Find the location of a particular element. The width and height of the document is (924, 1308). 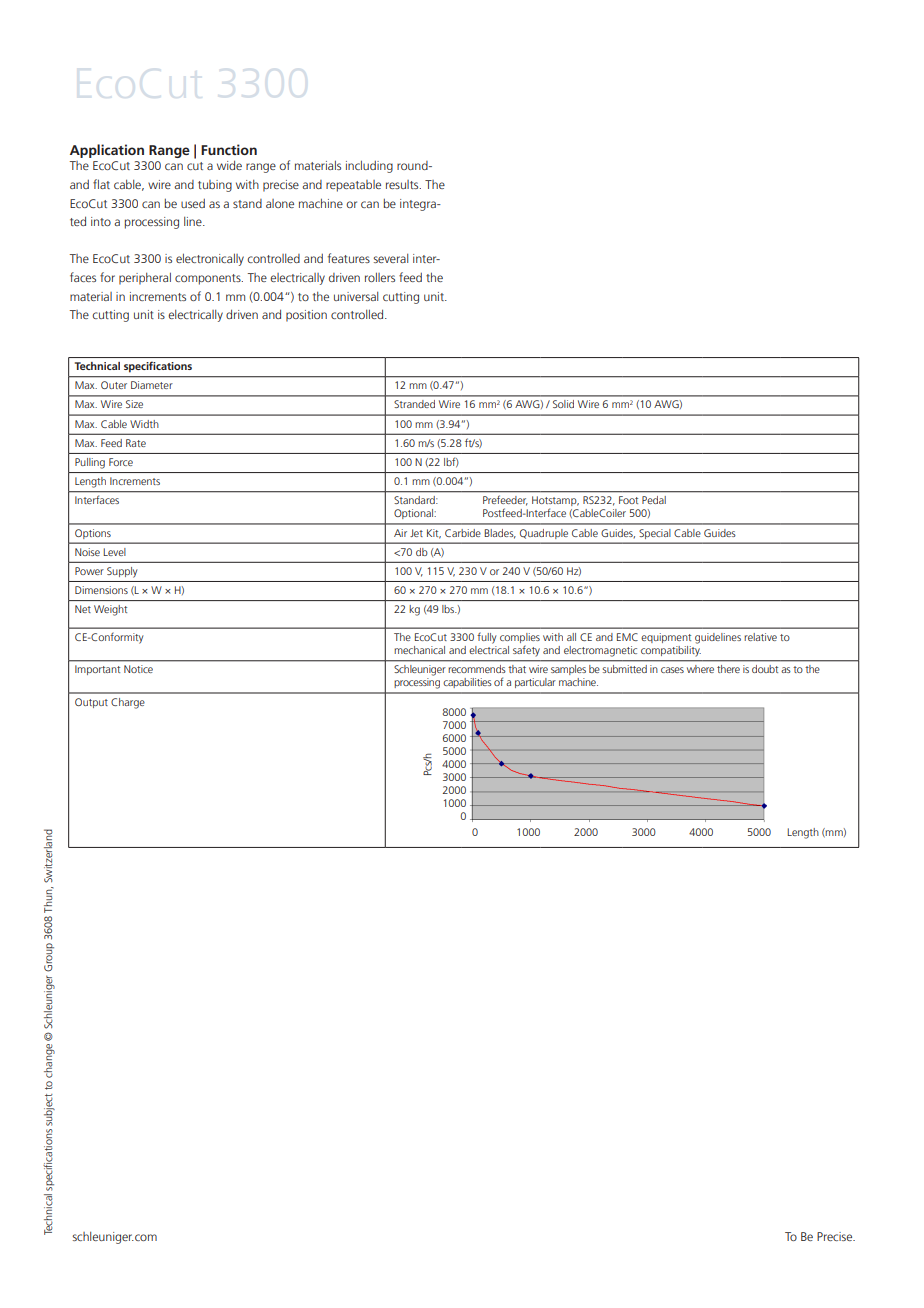

Solid is located at coordinates (563, 404).
